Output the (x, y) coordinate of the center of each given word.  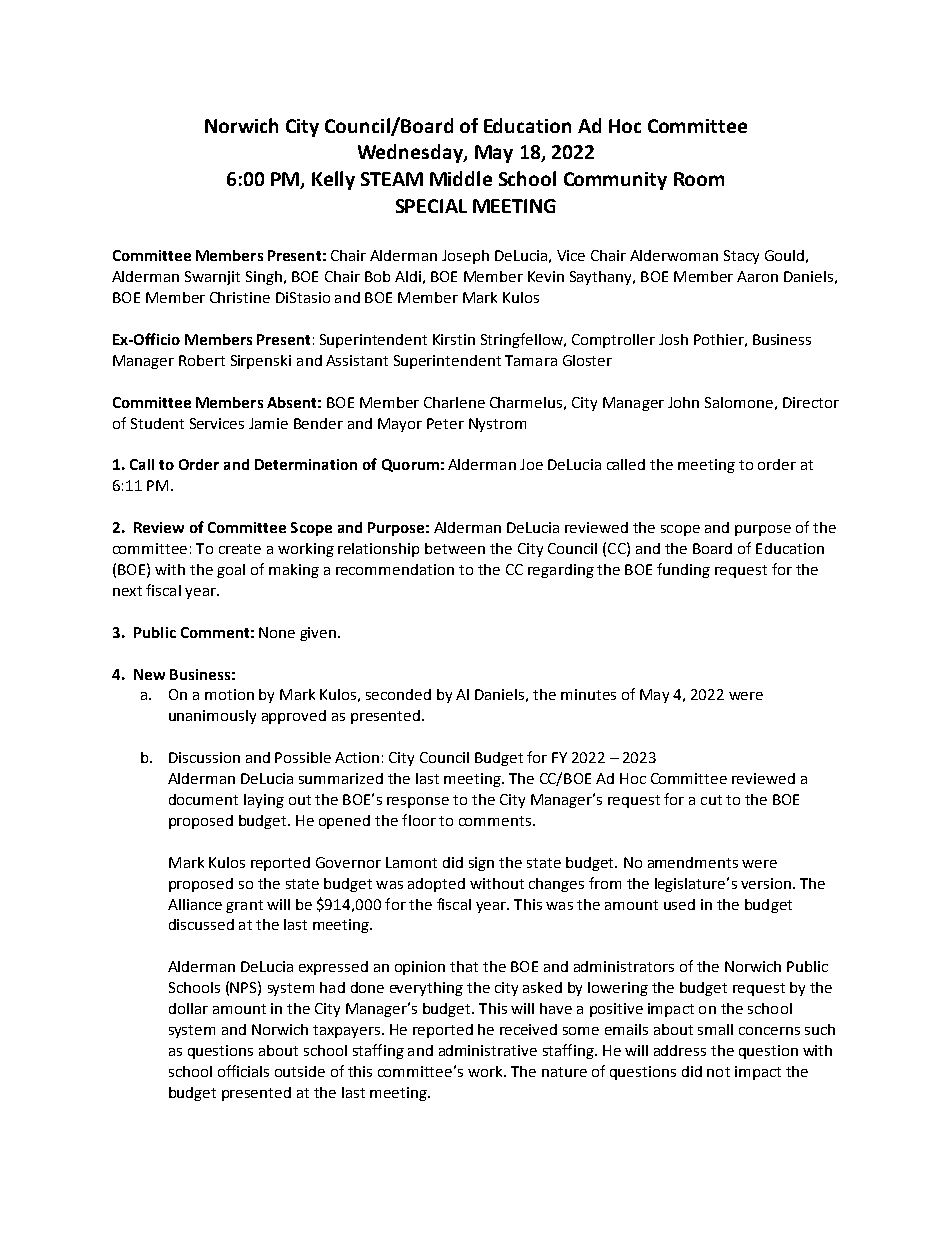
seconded (398, 694)
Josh (673, 339)
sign (481, 864)
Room (699, 179)
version (766, 883)
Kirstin (454, 339)
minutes (588, 694)
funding (683, 570)
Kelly (333, 180)
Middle (461, 178)
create (240, 549)
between (455, 548)
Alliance (195, 904)
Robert (202, 360)
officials (243, 1071)
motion (229, 694)
